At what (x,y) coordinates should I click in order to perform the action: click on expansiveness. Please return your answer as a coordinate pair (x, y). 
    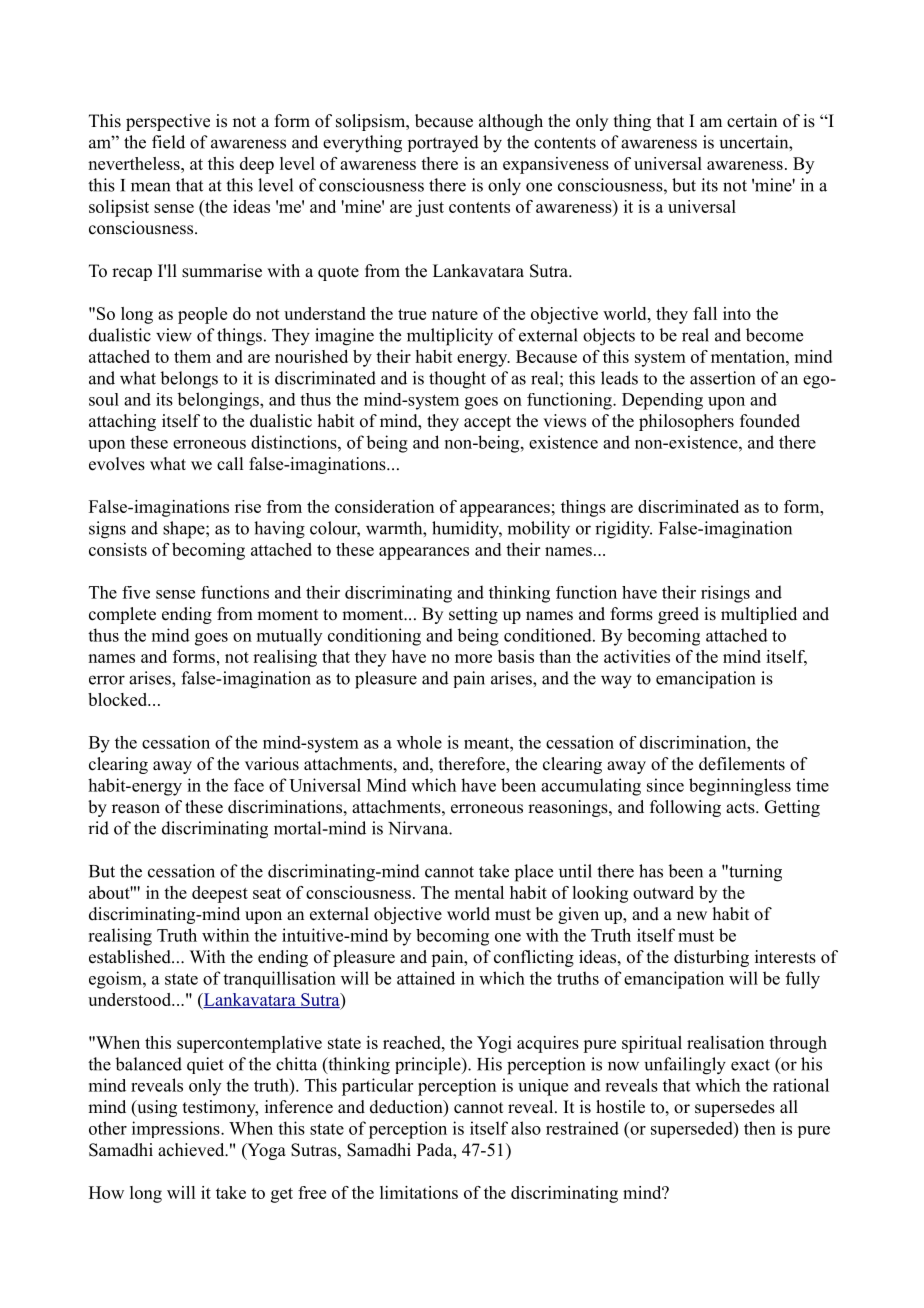
    Looking at the image, I should click on (556, 165).
